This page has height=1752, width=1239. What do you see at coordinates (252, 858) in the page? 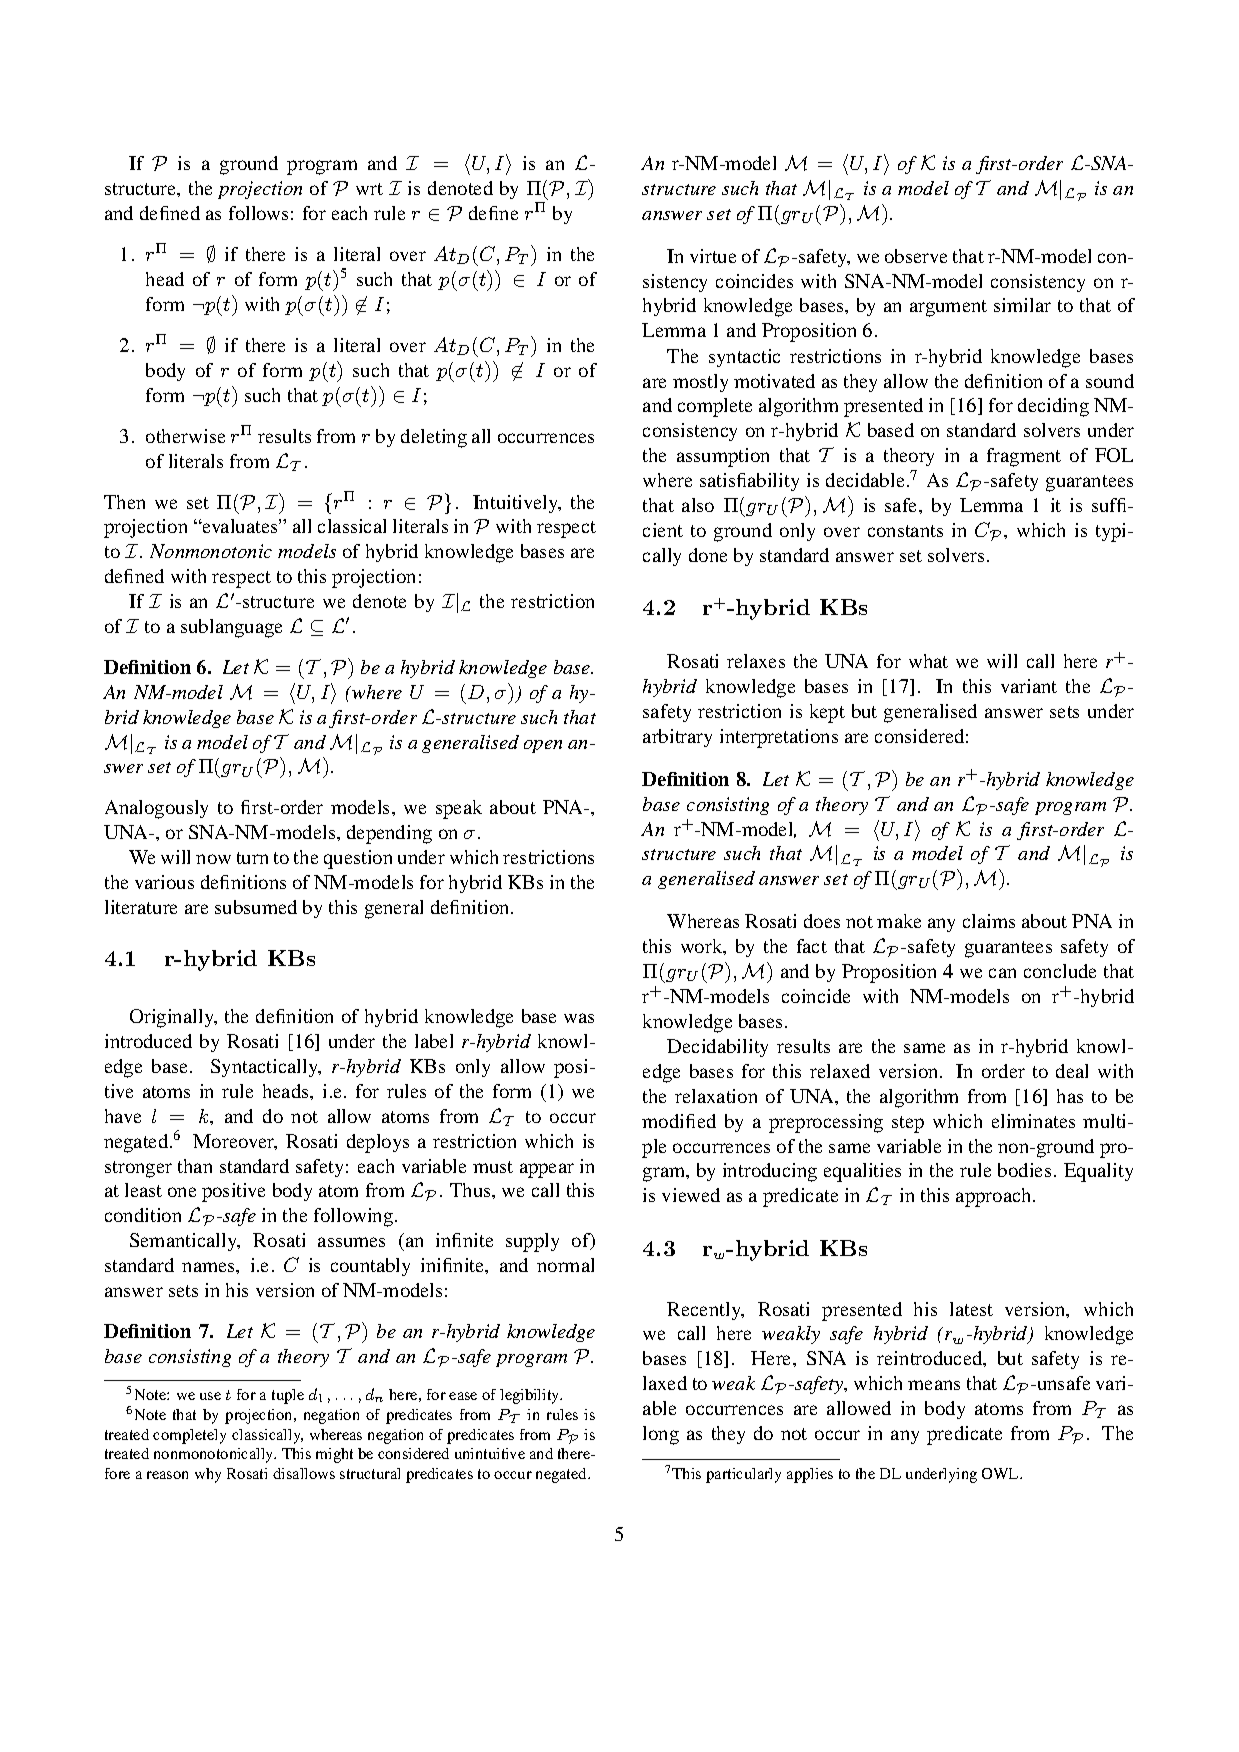
I see `turn` at bounding box center [252, 858].
